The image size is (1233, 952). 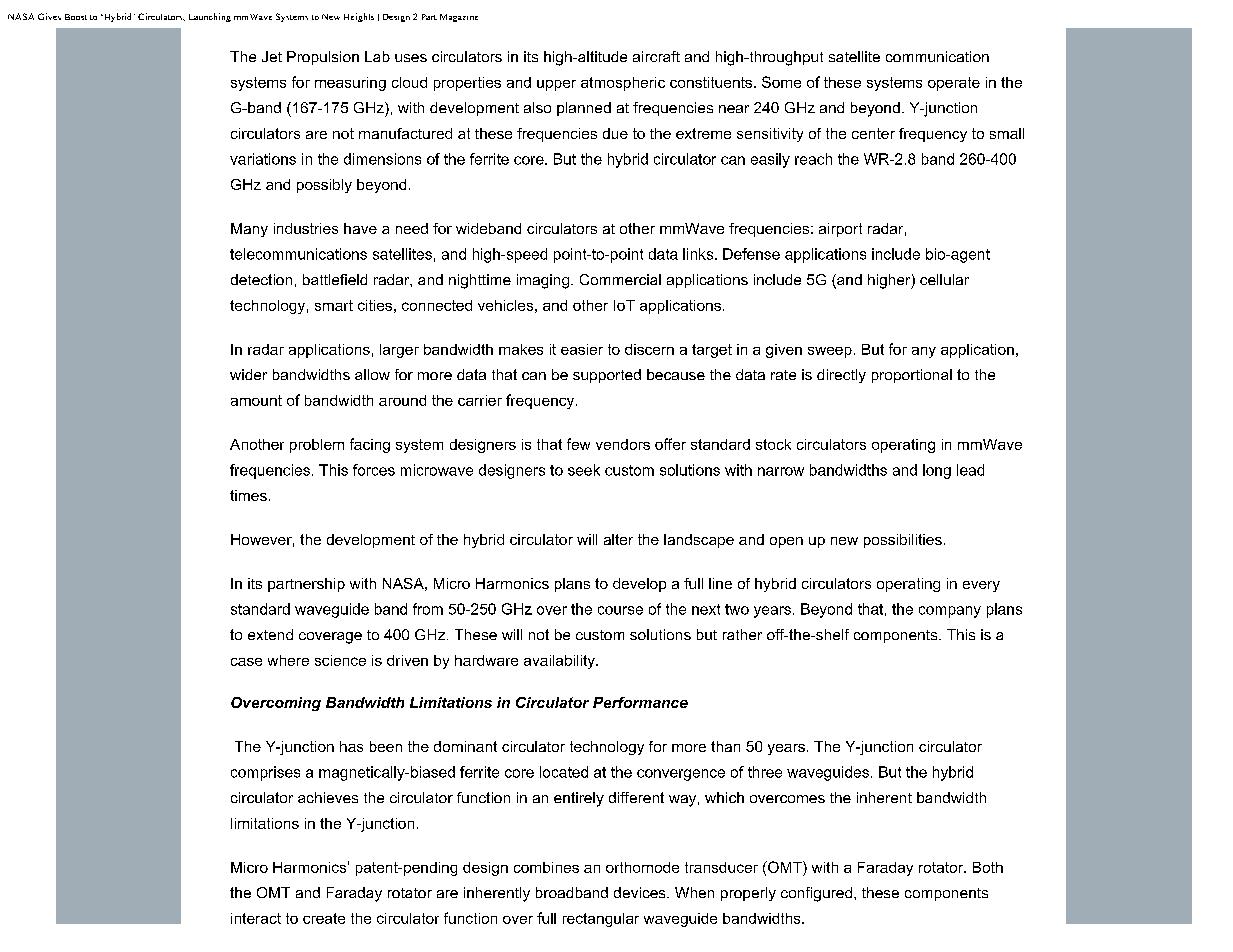 What do you see at coordinates (543, 281) in the page?
I see `imaging` at bounding box center [543, 281].
